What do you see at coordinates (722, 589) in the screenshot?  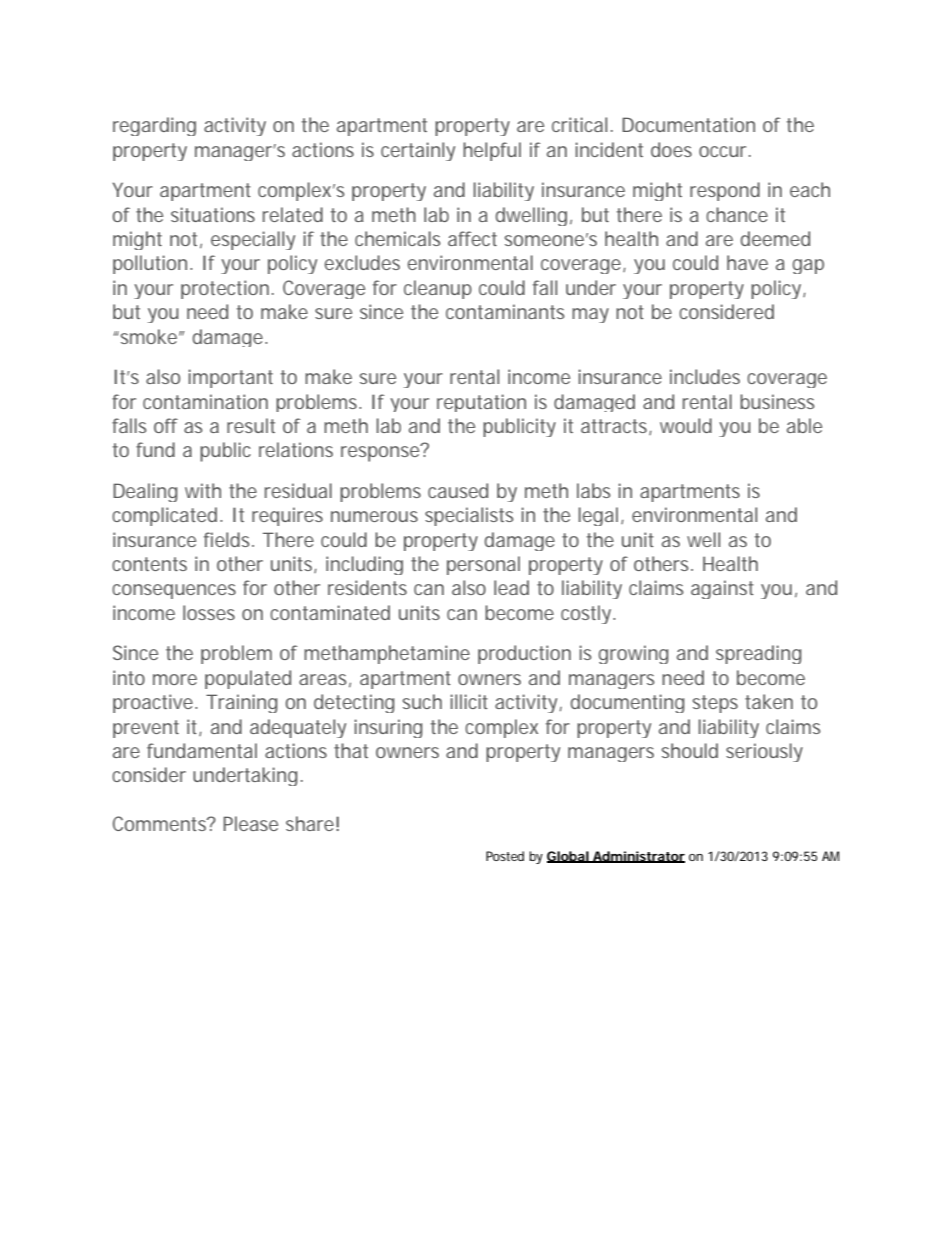 I see `against` at bounding box center [722, 589].
